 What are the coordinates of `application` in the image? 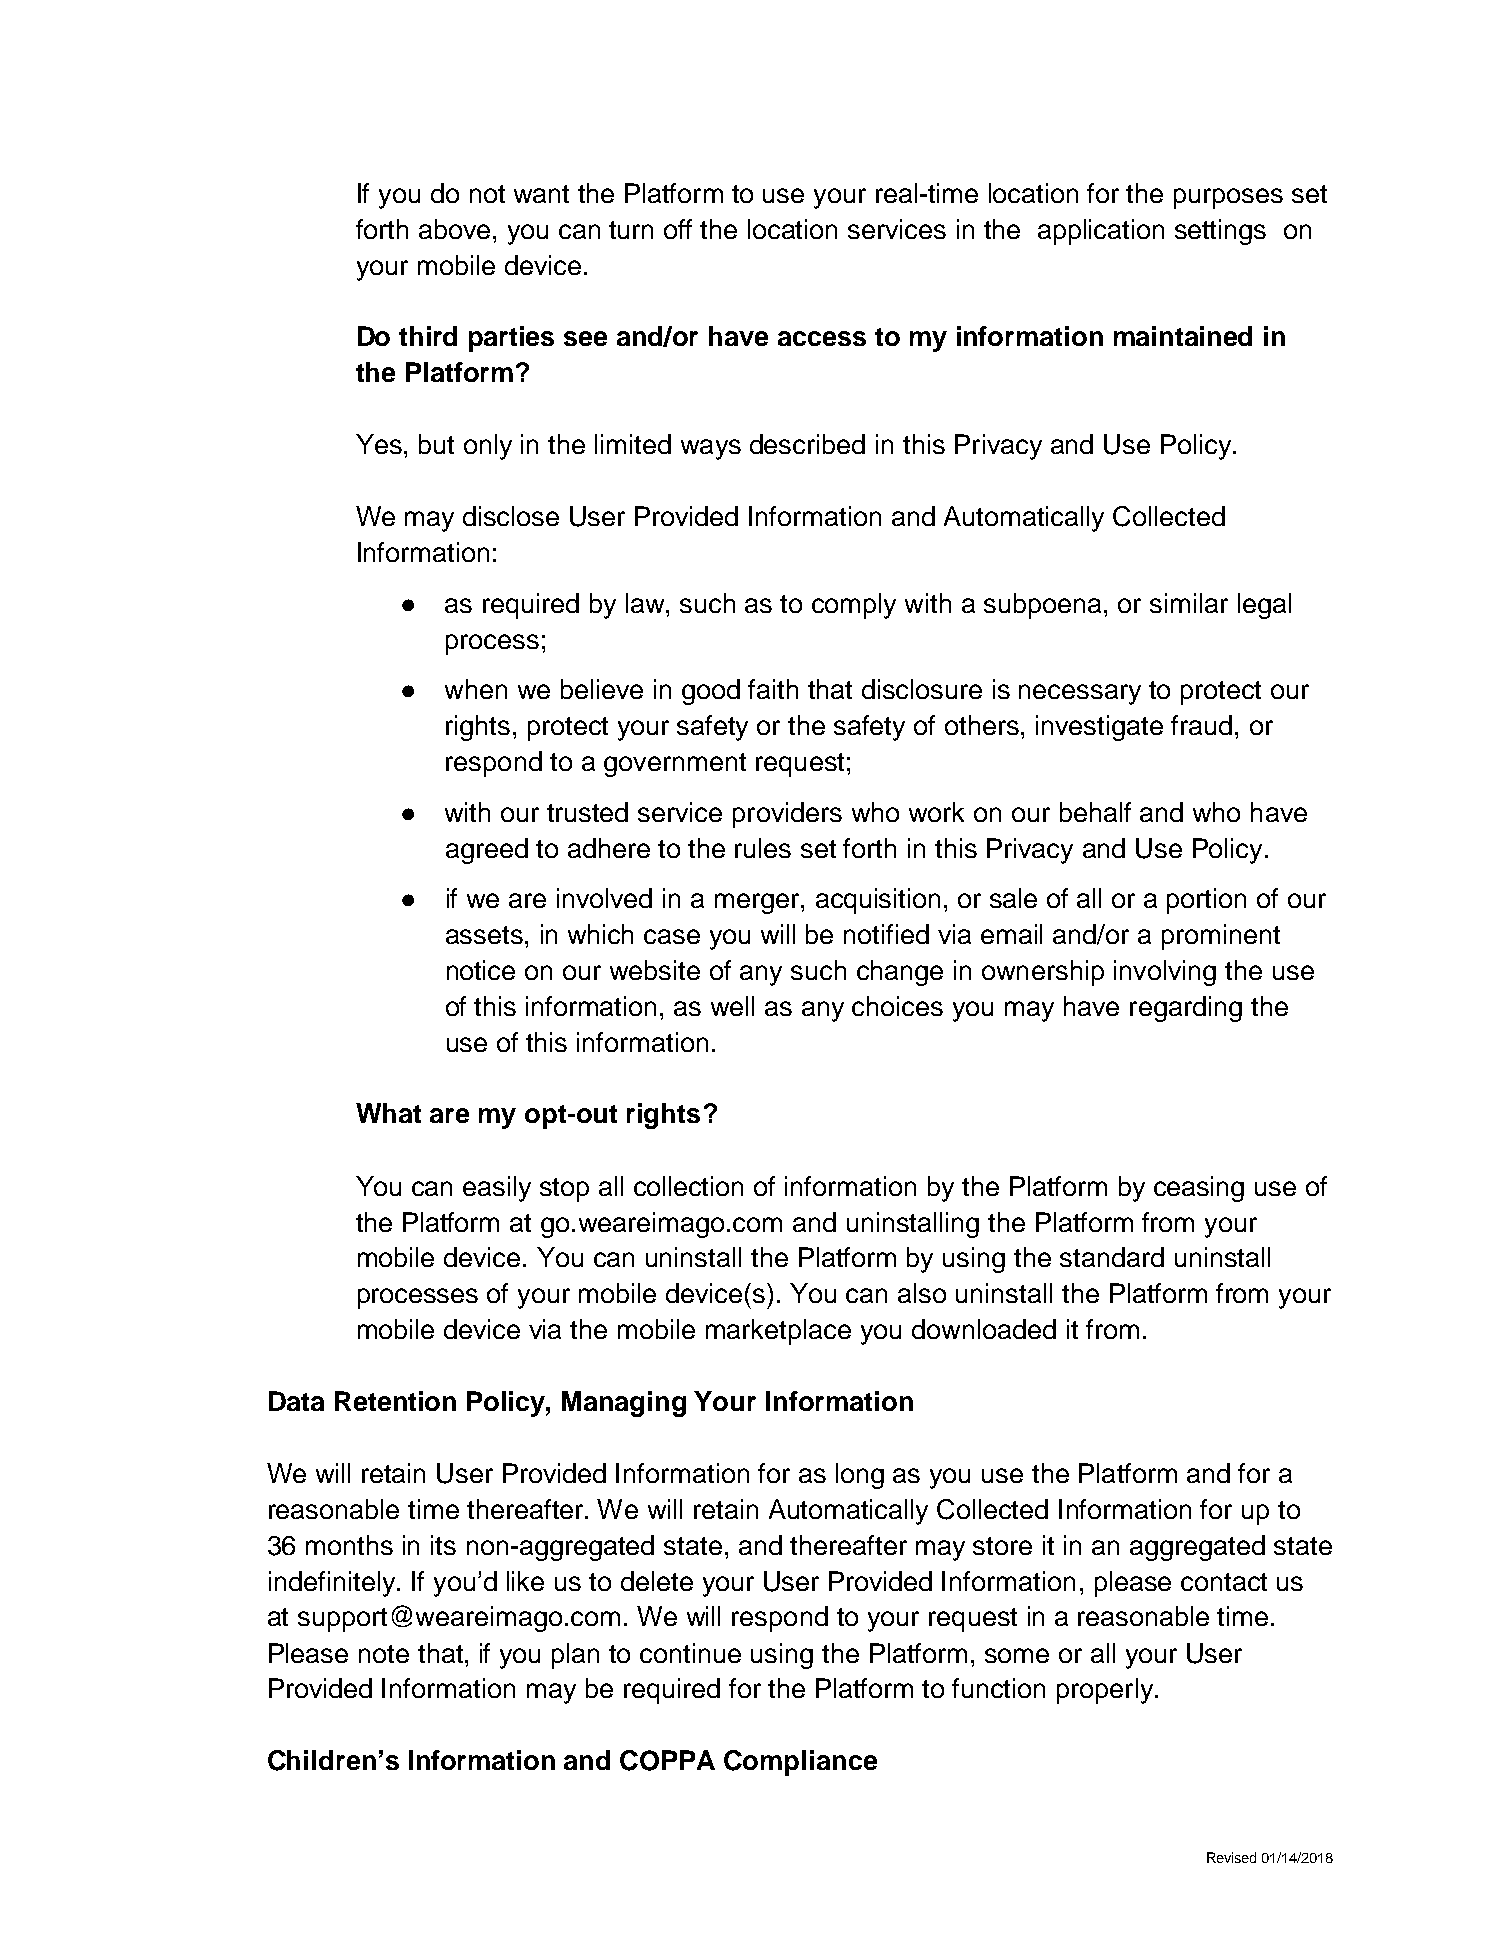 It's located at (1101, 232).
